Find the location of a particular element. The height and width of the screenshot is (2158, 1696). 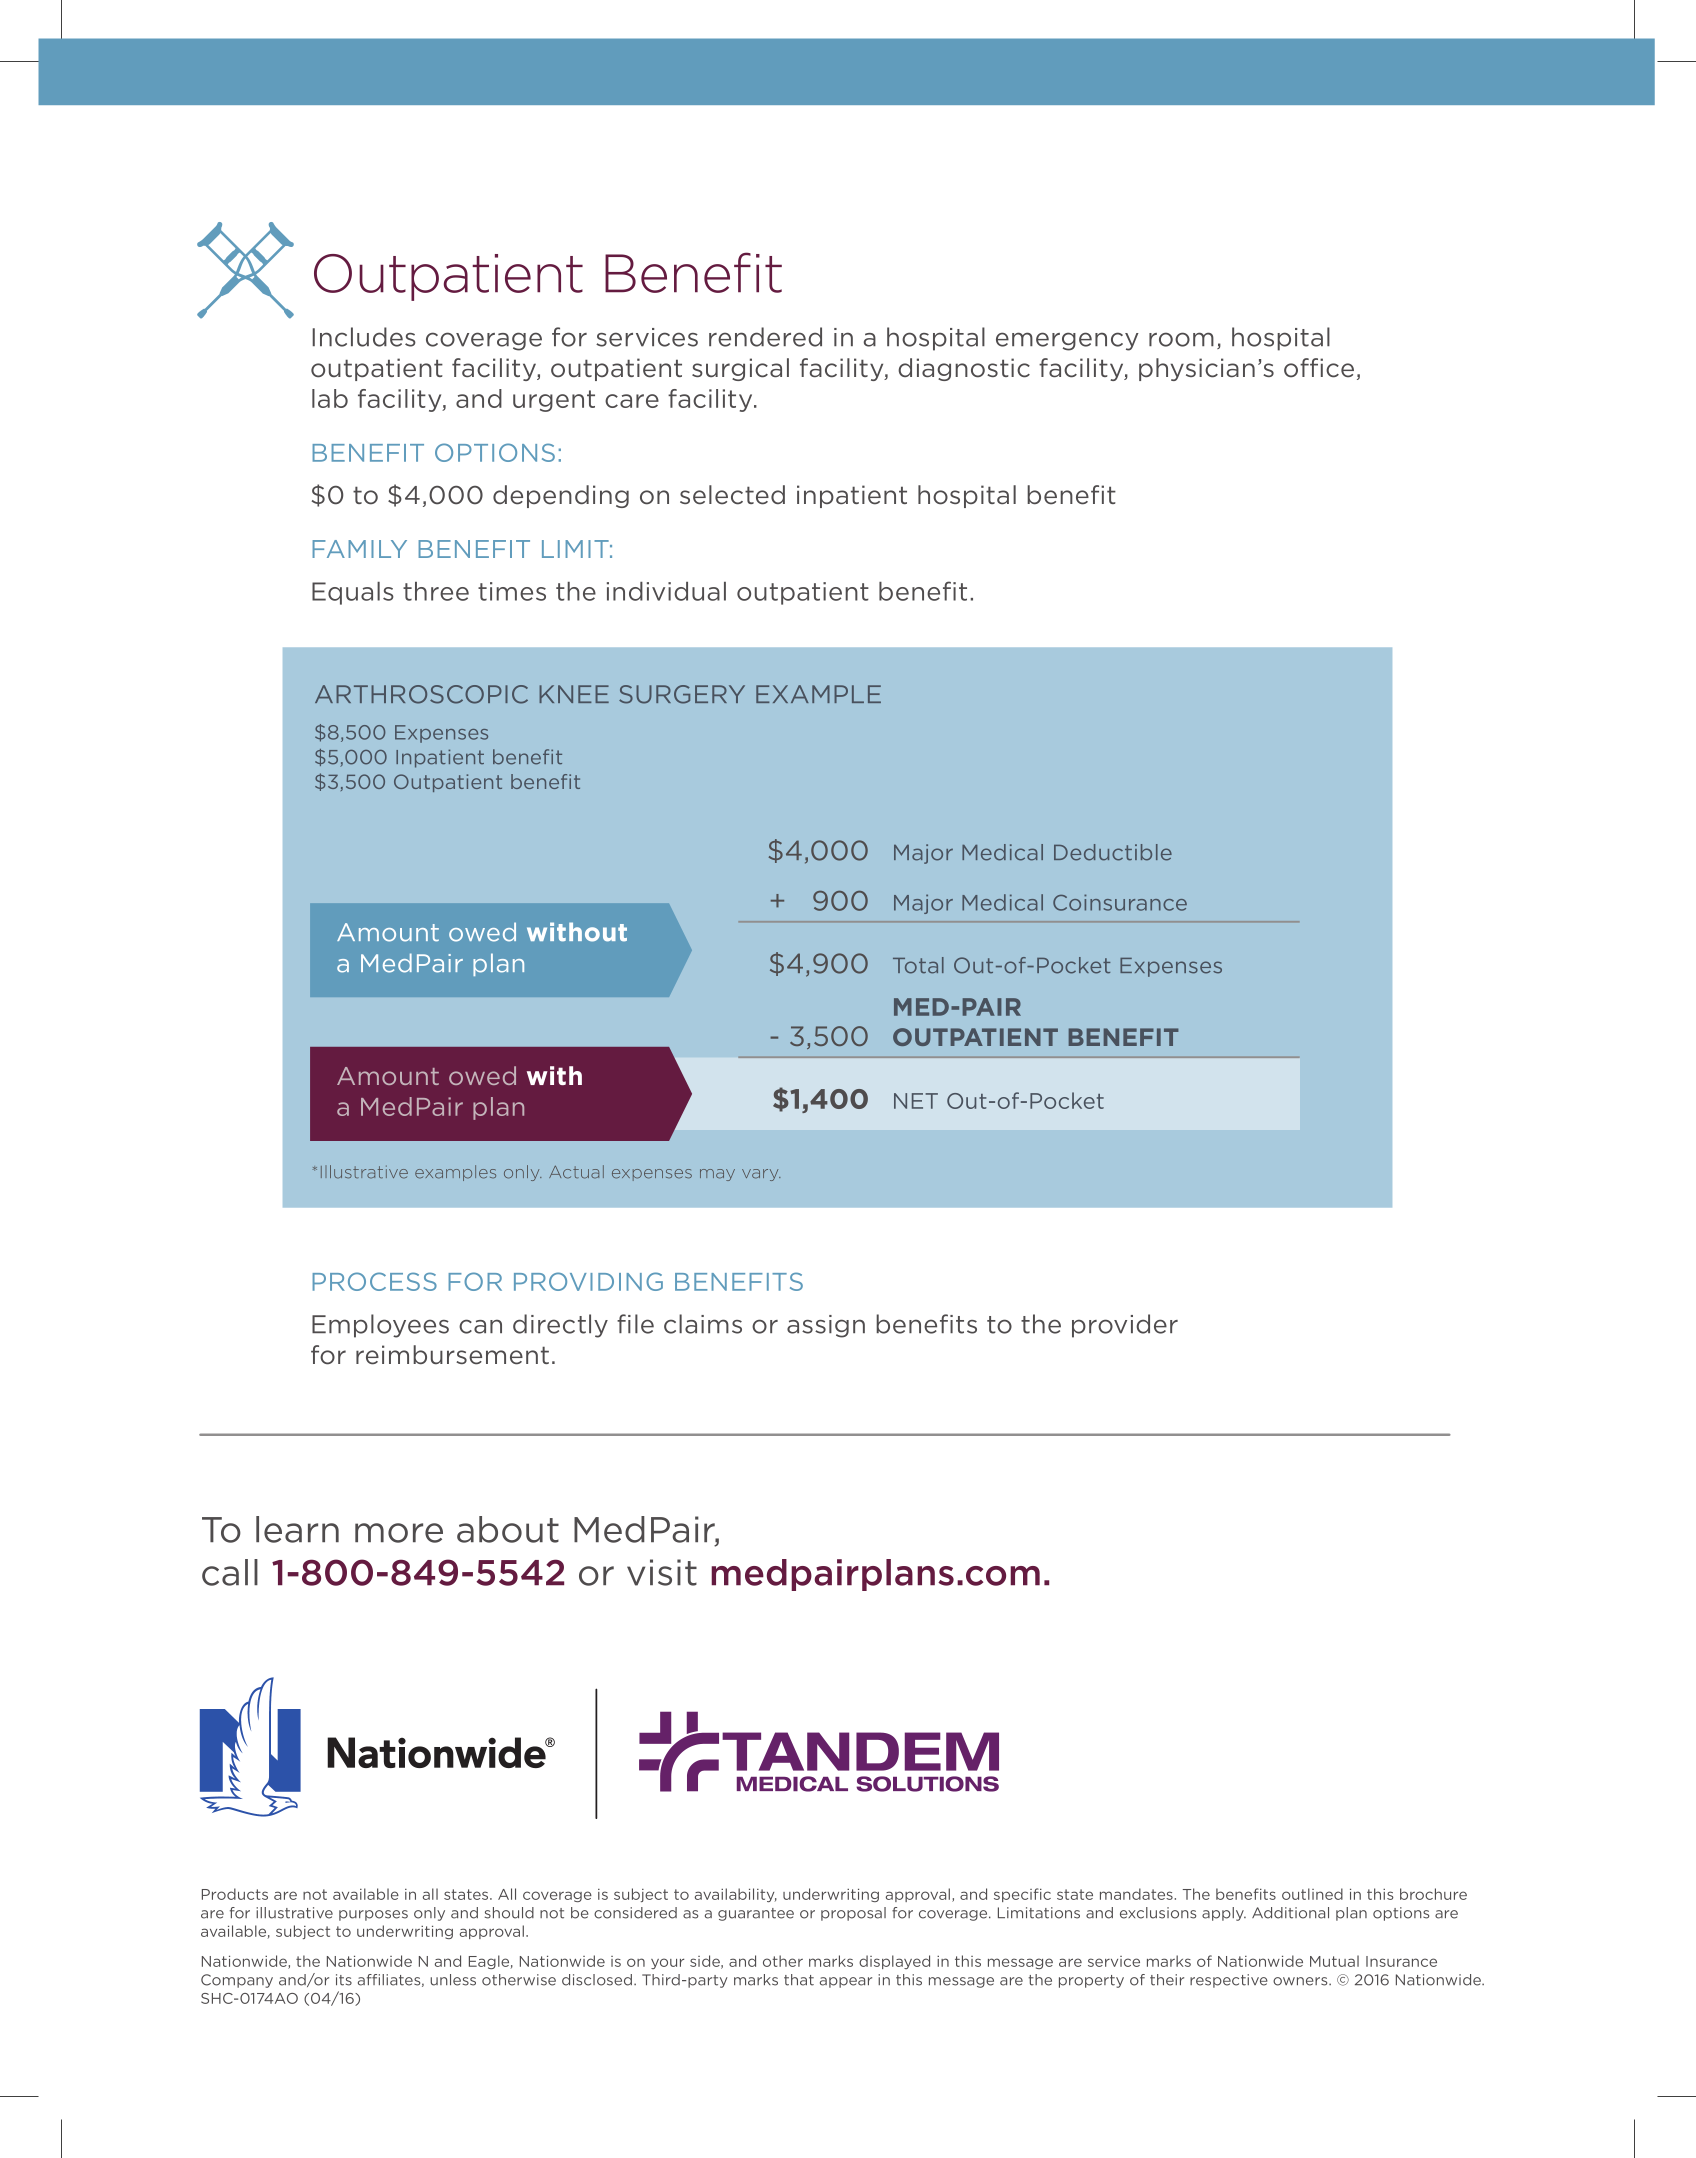

PROCESS is located at coordinates (374, 1281).
